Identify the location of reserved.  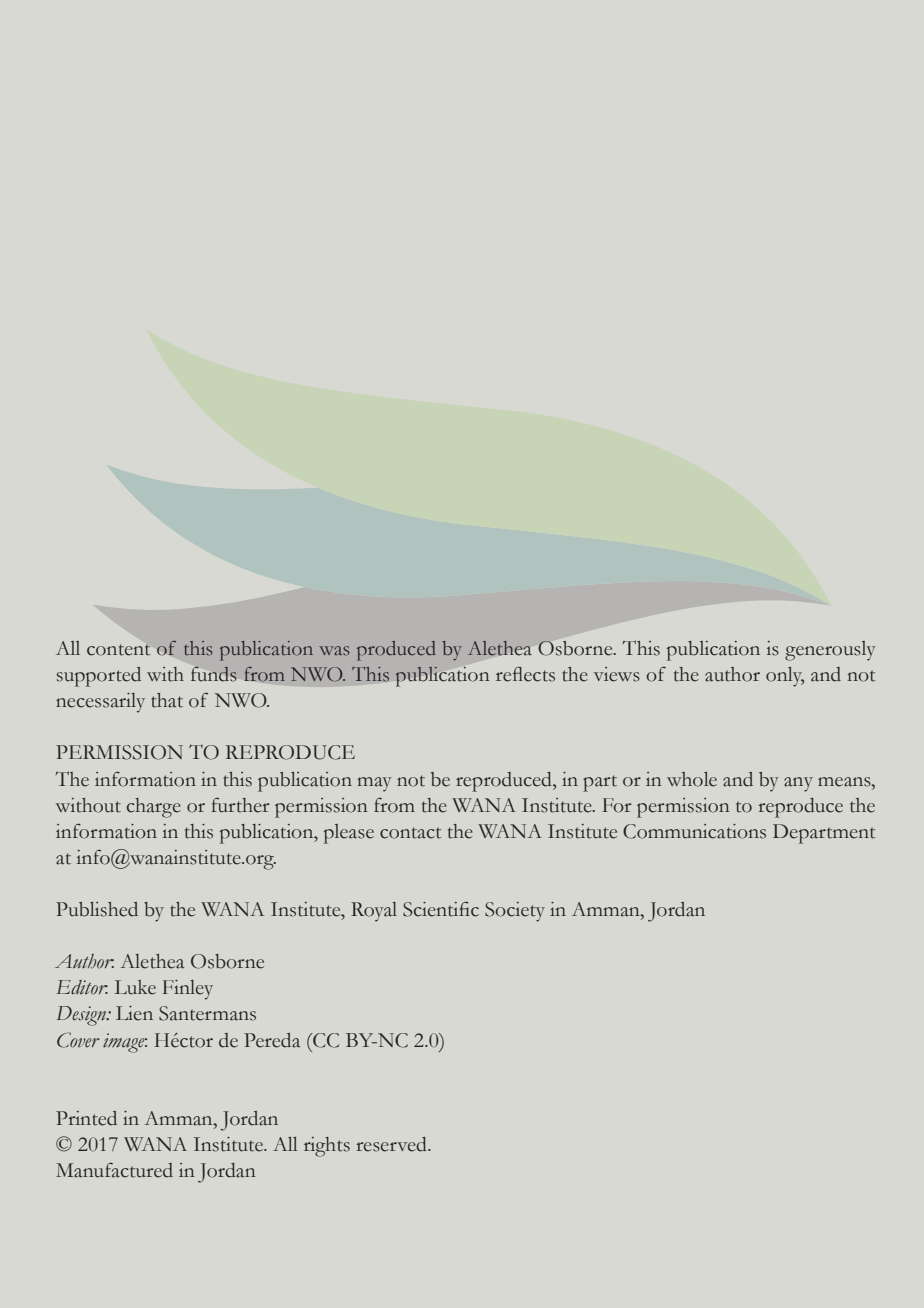
(393, 1144).
